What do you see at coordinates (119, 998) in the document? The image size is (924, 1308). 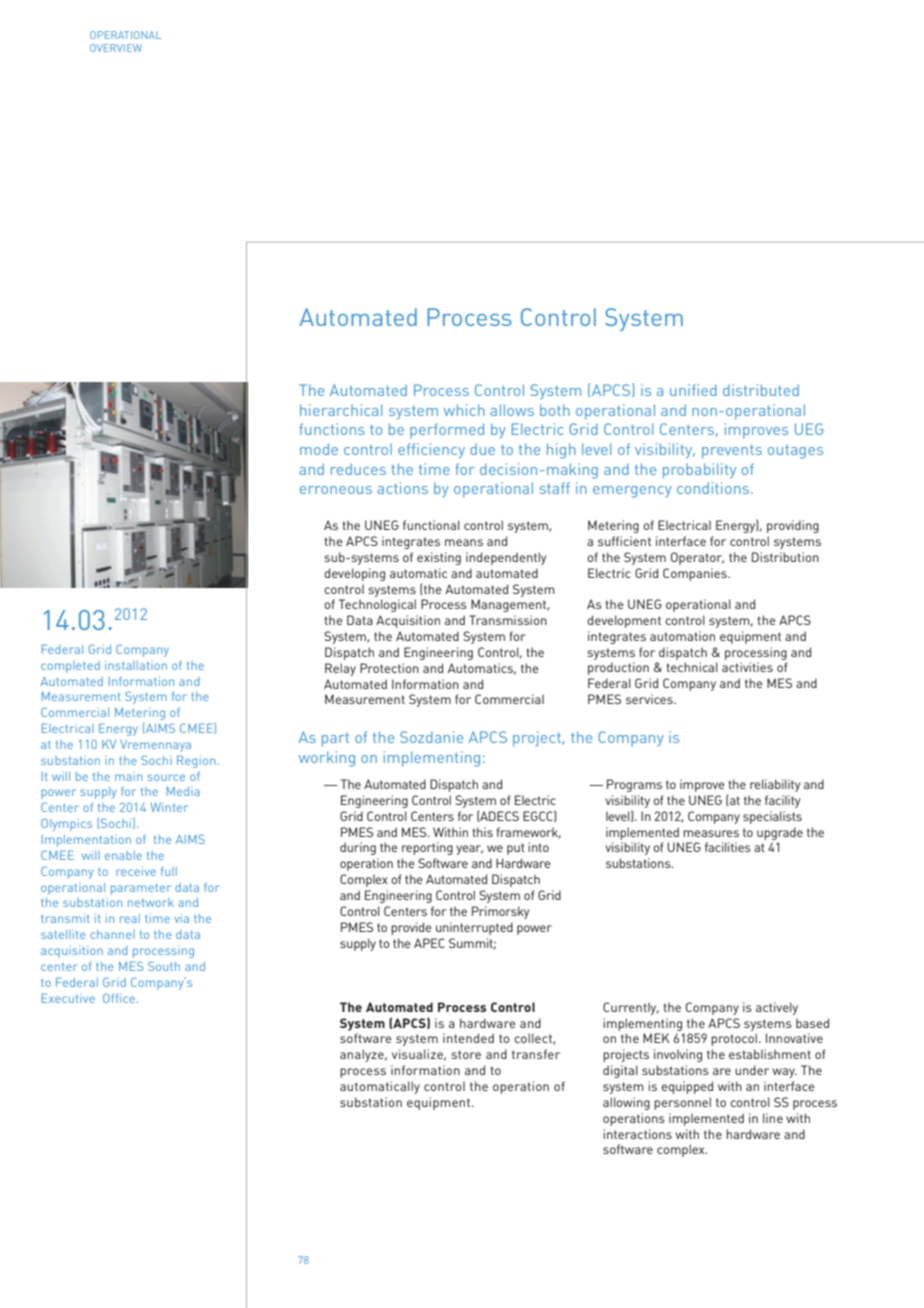 I see `Office` at bounding box center [119, 998].
